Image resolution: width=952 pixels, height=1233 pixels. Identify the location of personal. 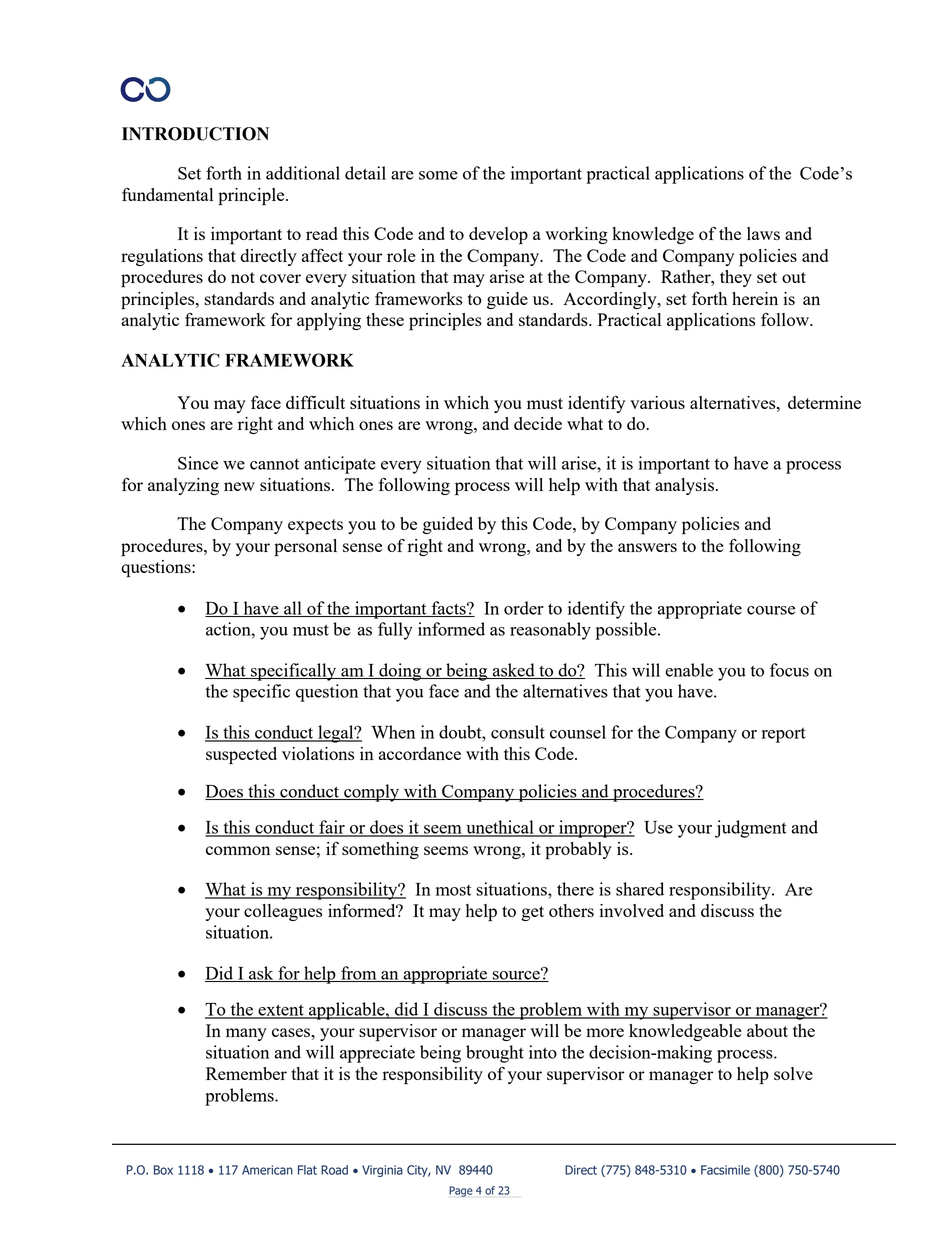
(305, 548).
